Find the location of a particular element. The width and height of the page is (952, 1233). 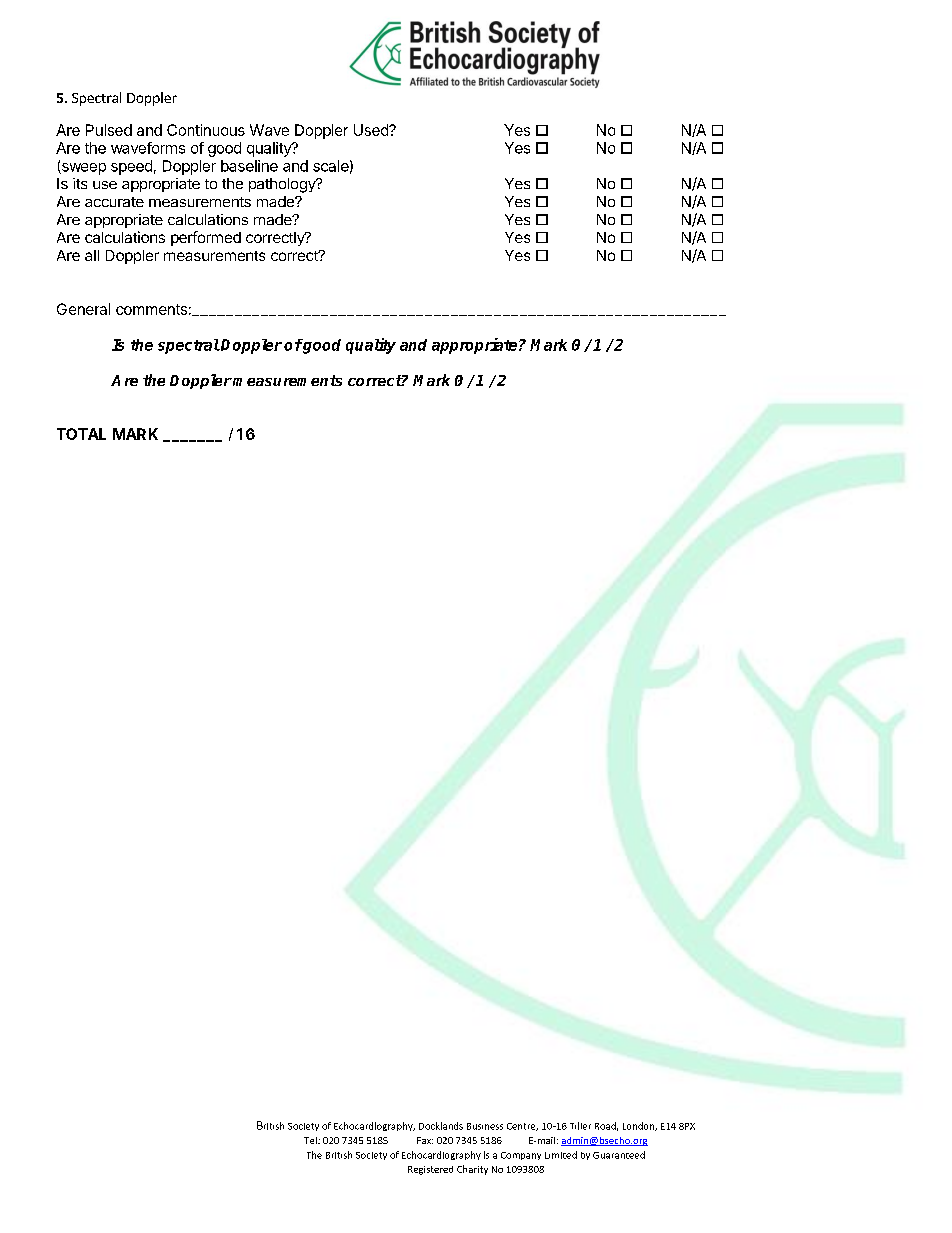

Used is located at coordinates (372, 130).
